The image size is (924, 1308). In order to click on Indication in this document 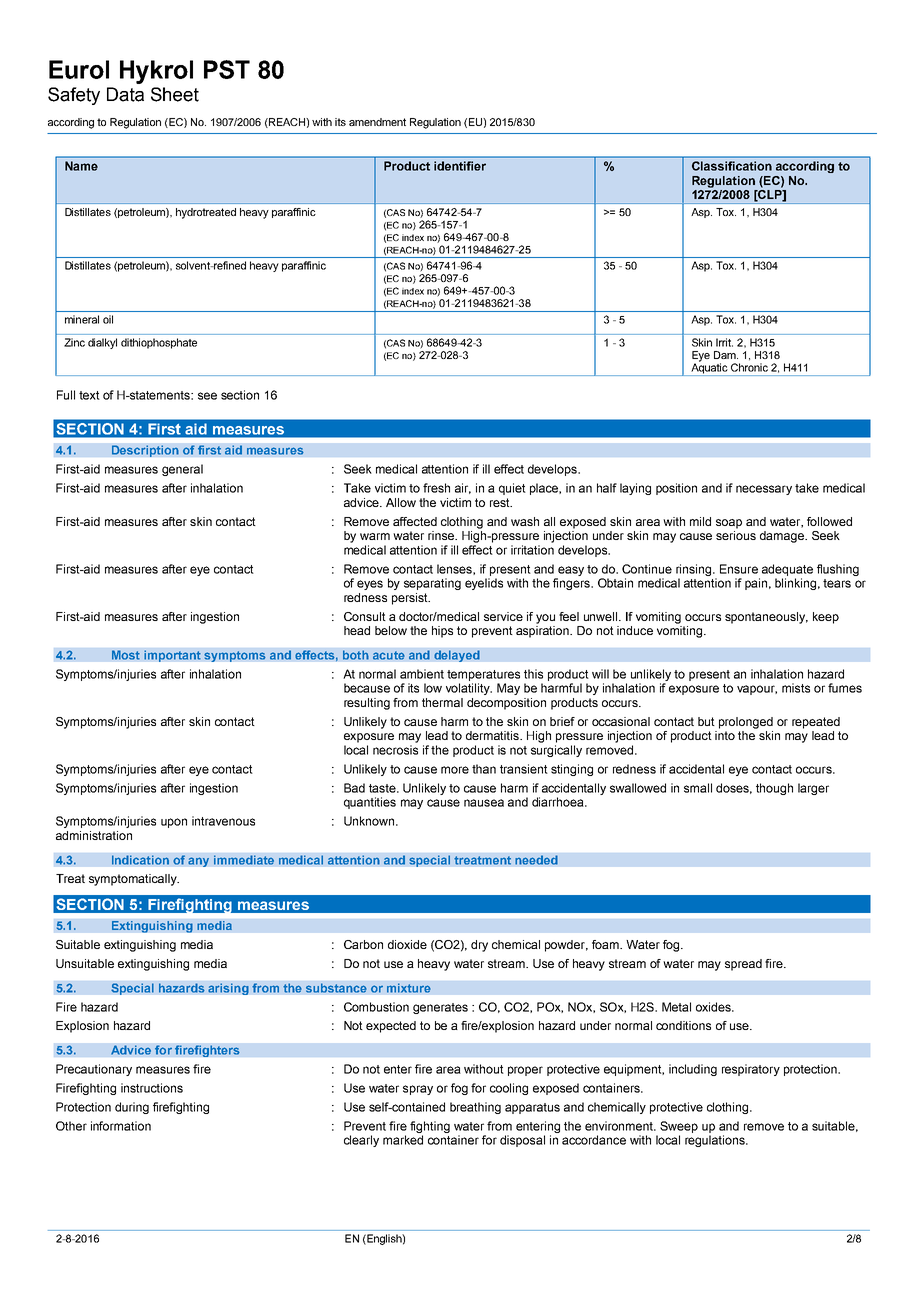, I will do `click(140, 860)`.
